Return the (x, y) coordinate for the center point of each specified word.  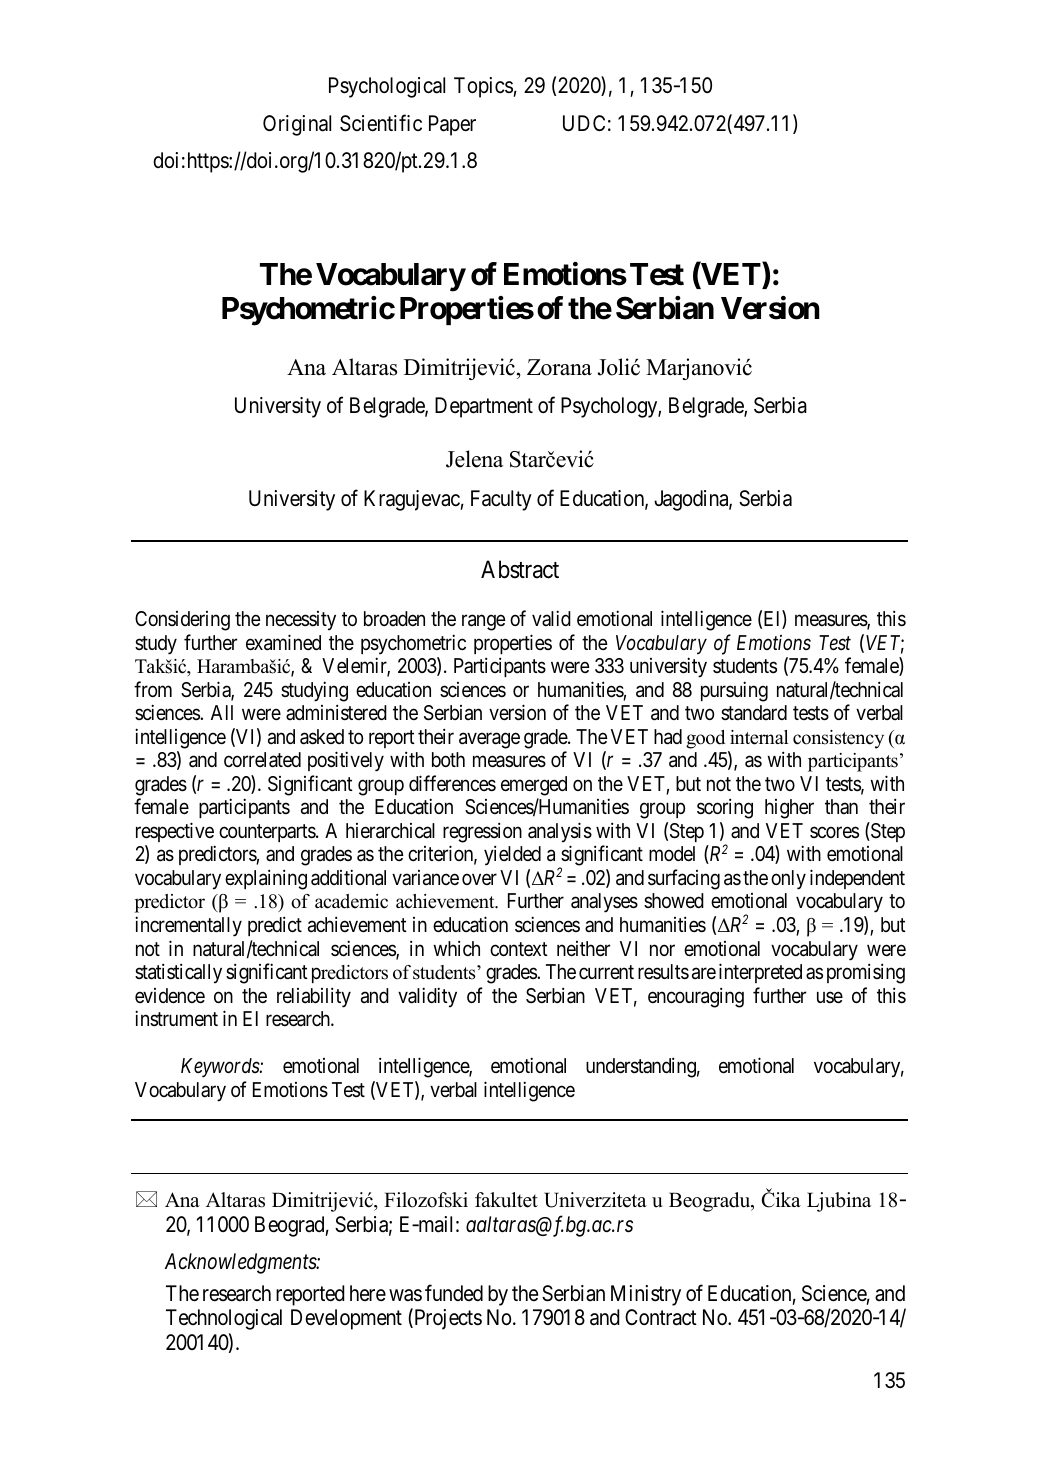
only (788, 880)
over (479, 879)
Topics (484, 87)
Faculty (501, 500)
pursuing (734, 691)
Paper (452, 125)
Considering (182, 621)
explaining (266, 879)
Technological (224, 1319)
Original (297, 125)
